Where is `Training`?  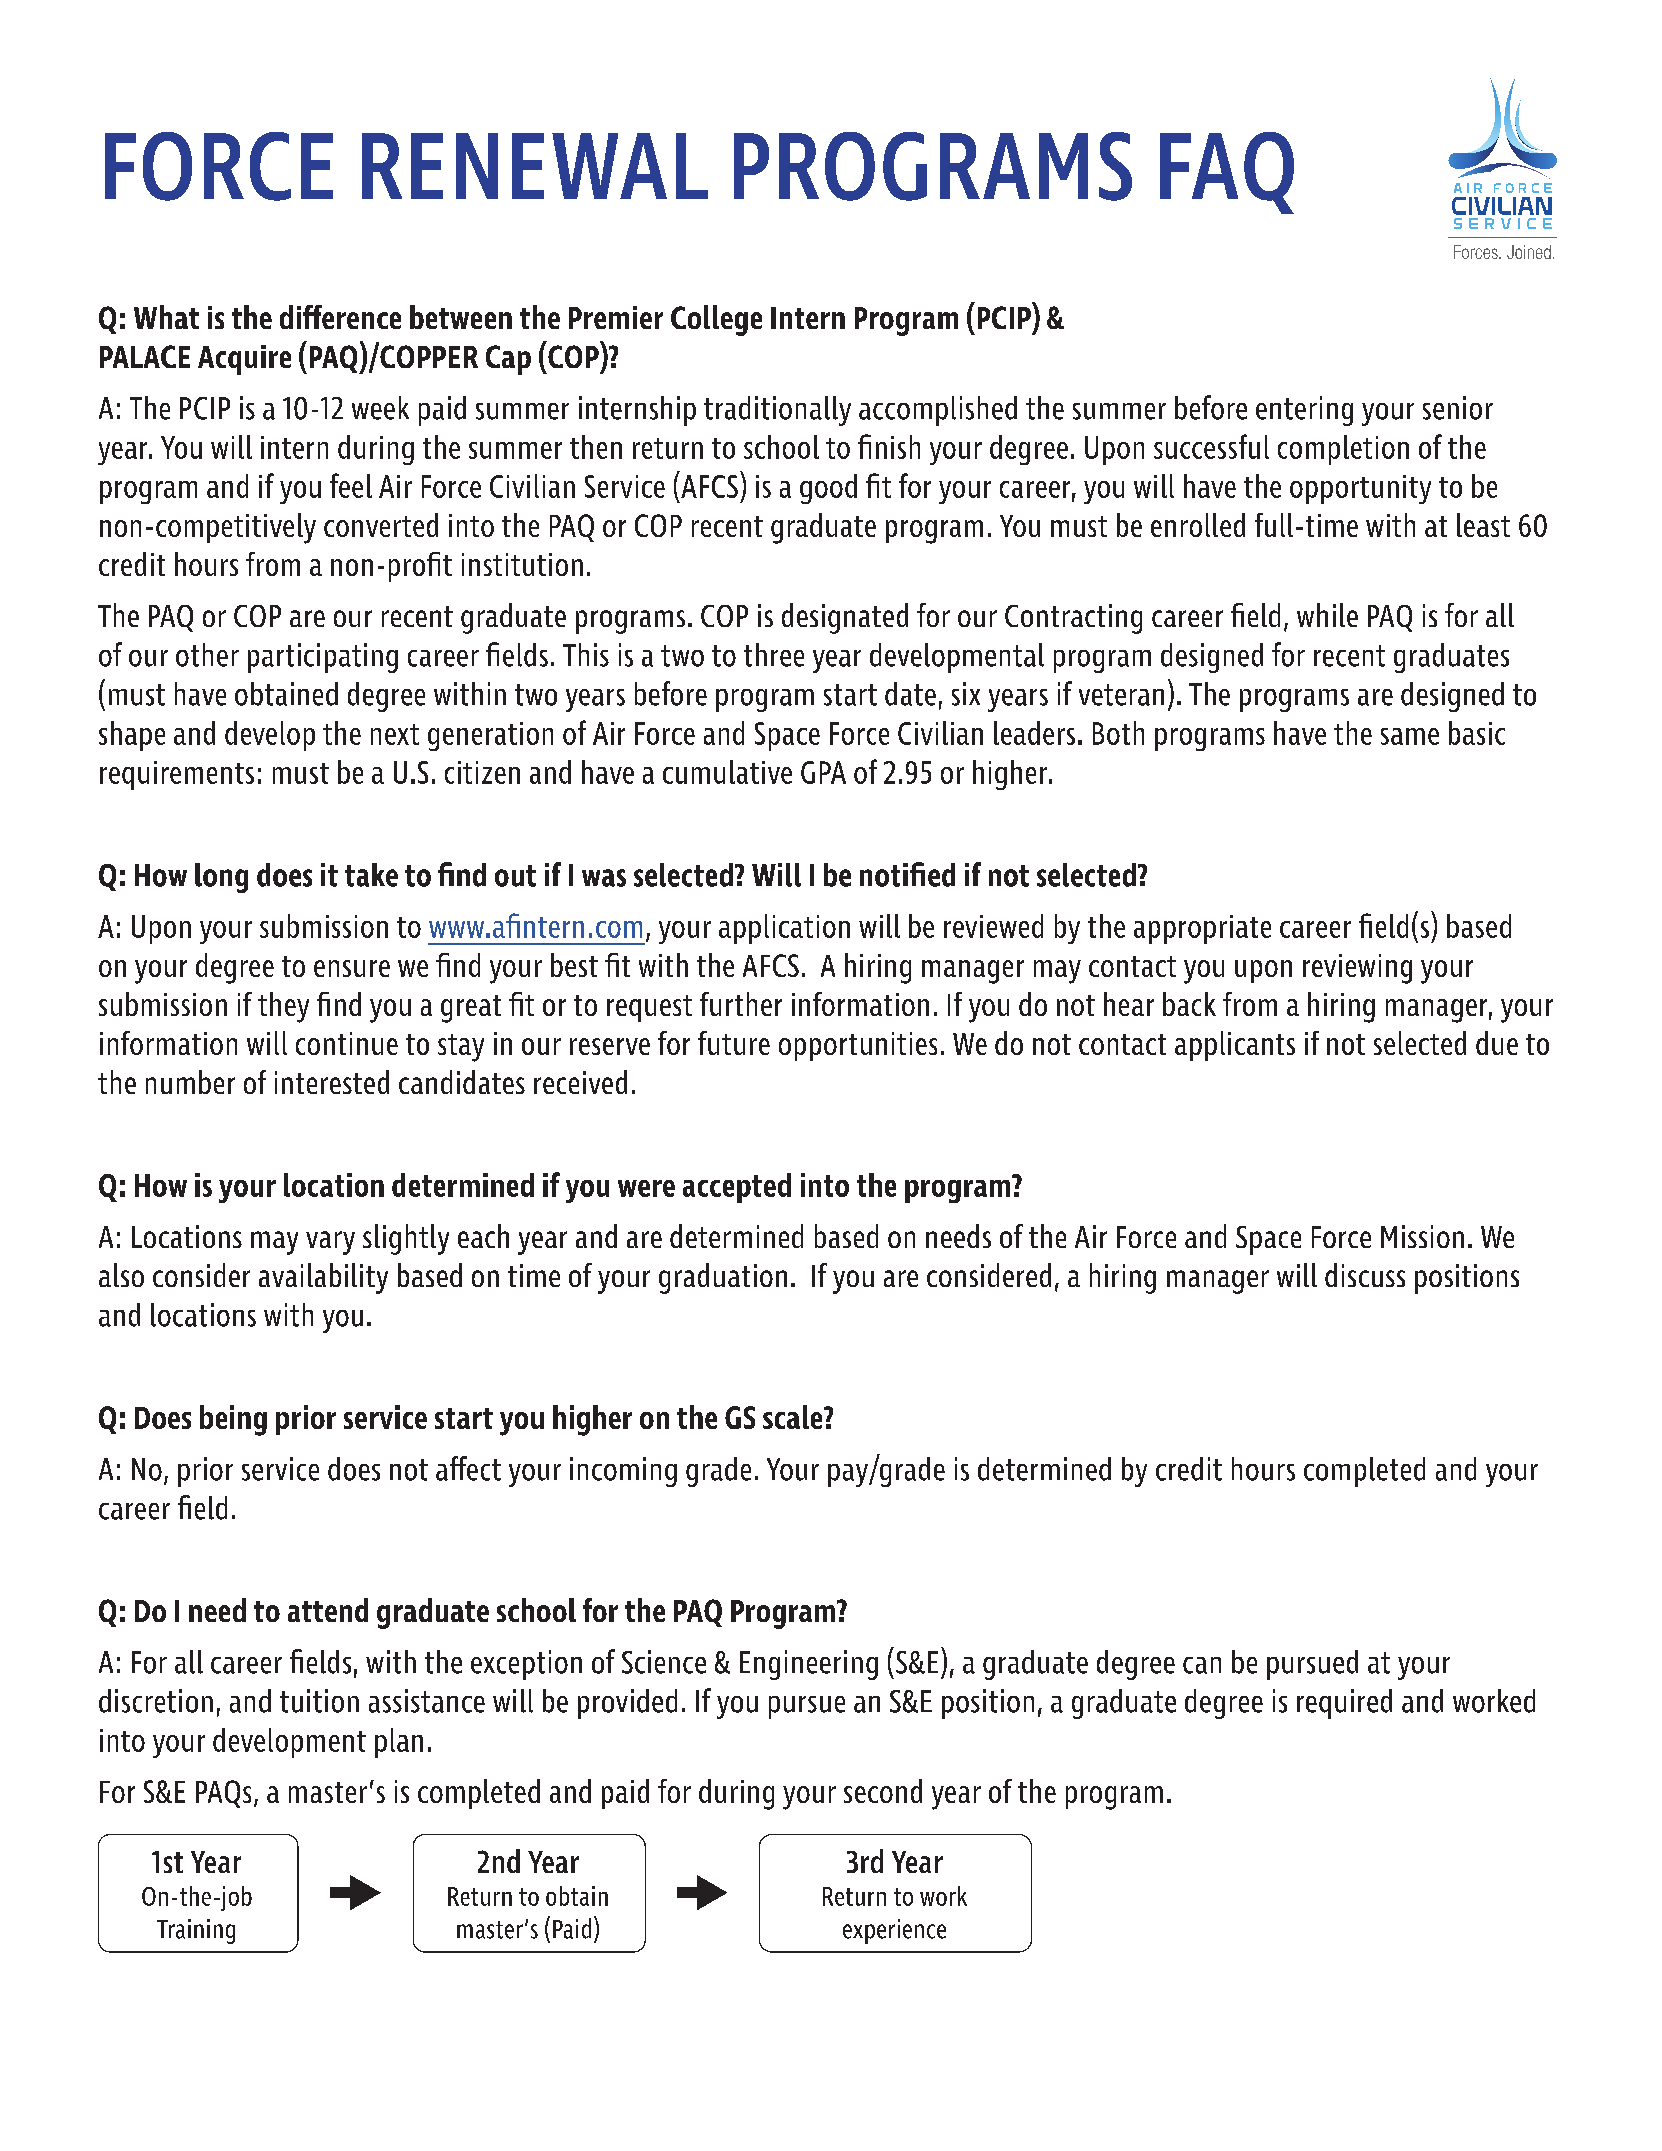 Training is located at coordinates (196, 1931).
